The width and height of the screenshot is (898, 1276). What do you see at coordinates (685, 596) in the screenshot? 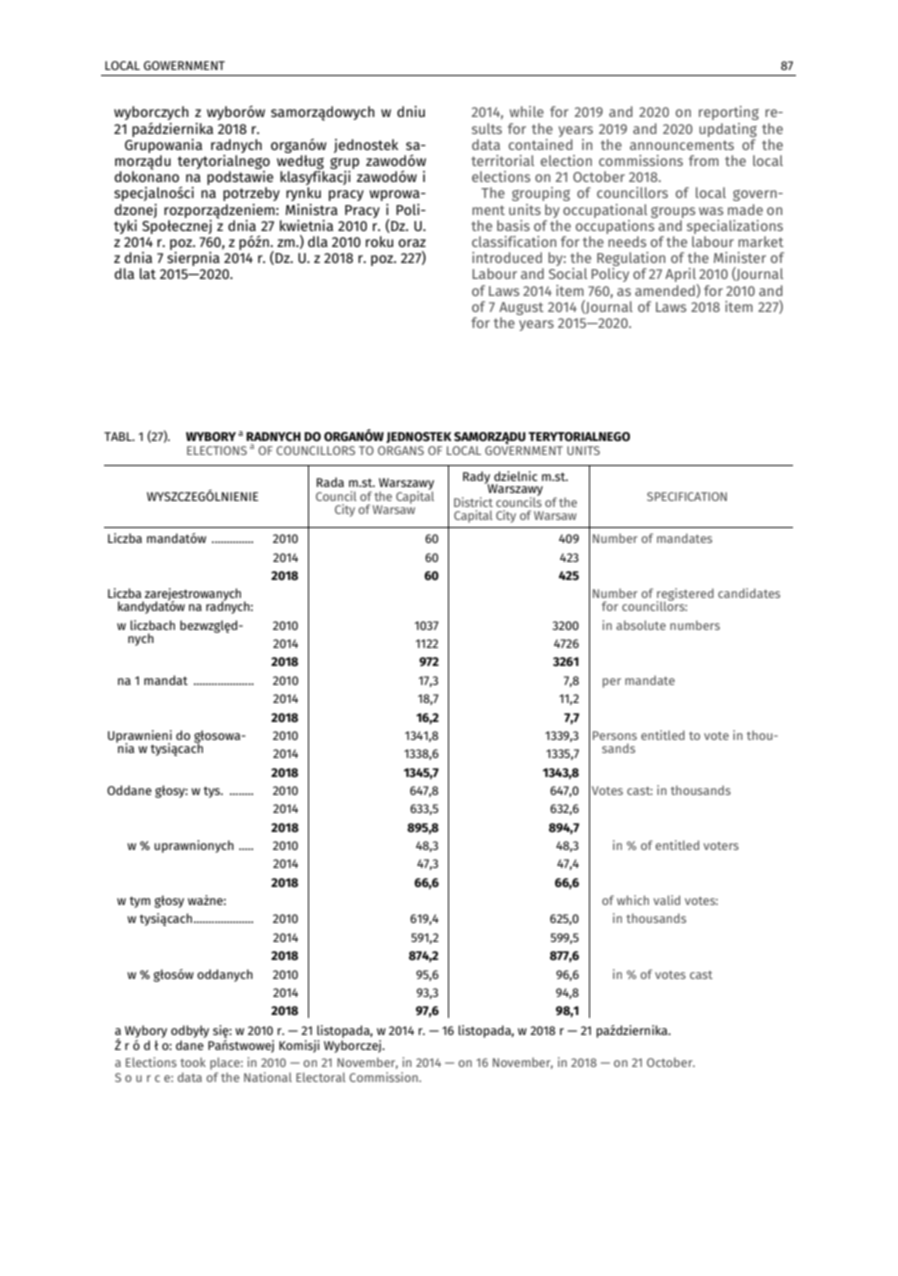
I see `registered` at bounding box center [685, 596].
